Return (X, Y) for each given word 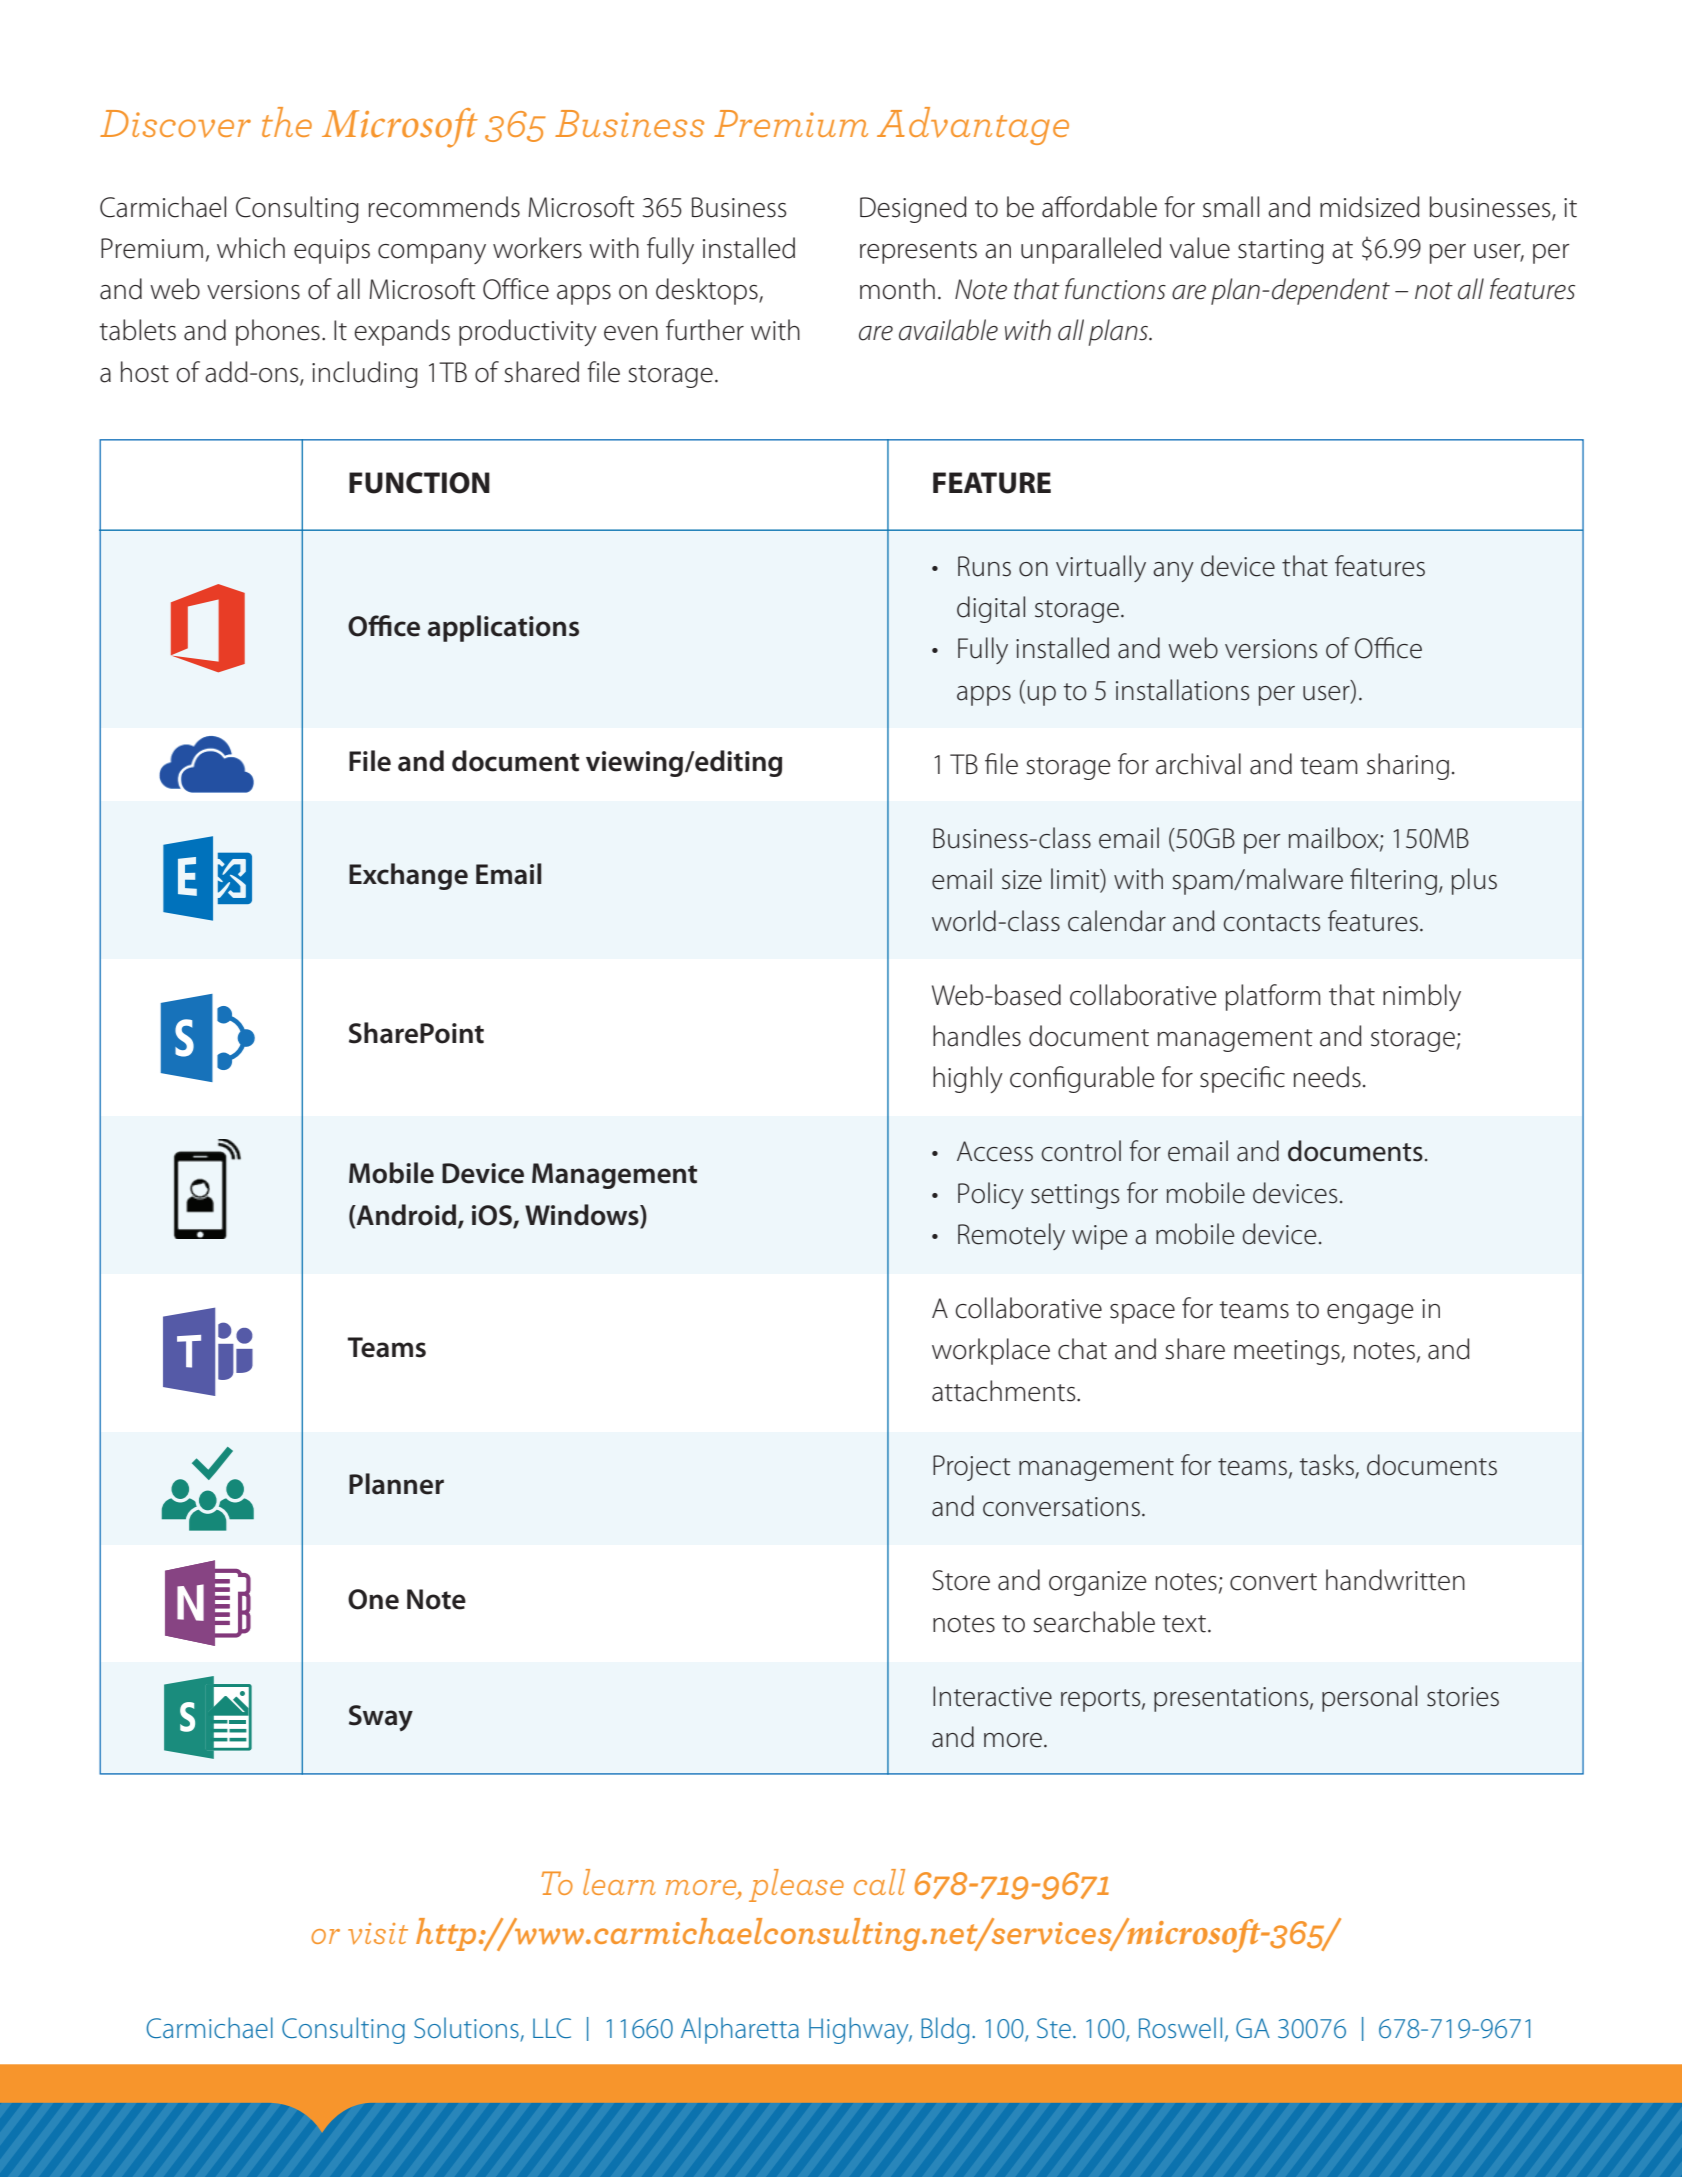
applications (503, 628)
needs (1327, 1077)
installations (1182, 690)
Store (961, 1580)
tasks (1328, 1466)
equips (332, 251)
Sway (381, 1718)
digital (991, 609)
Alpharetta (740, 2030)
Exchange (408, 876)
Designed (913, 209)
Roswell (1180, 2027)
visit (378, 1934)
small (1231, 207)
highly (968, 1079)
